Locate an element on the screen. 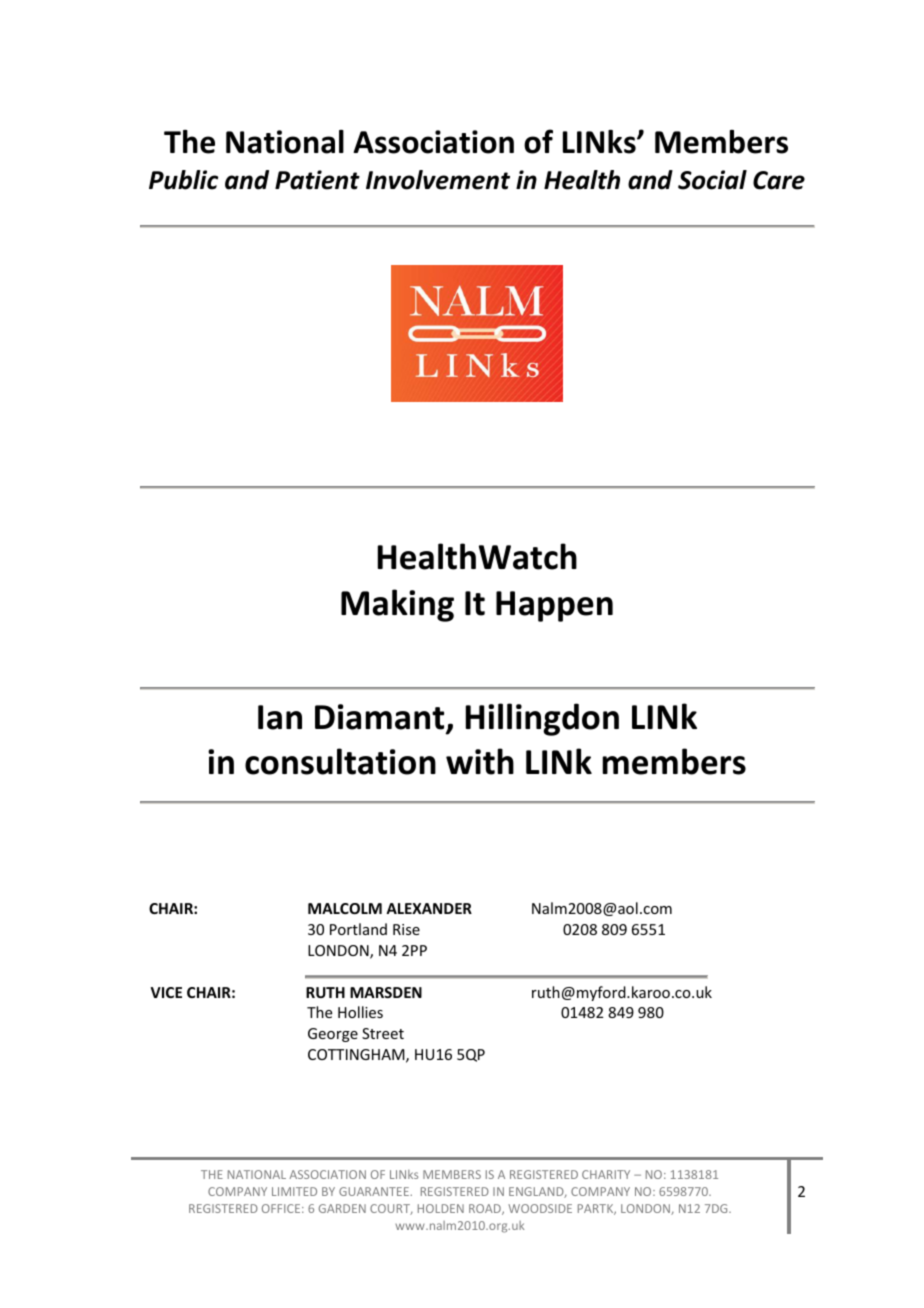 Image resolution: width=924 pixels, height=1308 pixels. ALEXANDER is located at coordinates (429, 908).
